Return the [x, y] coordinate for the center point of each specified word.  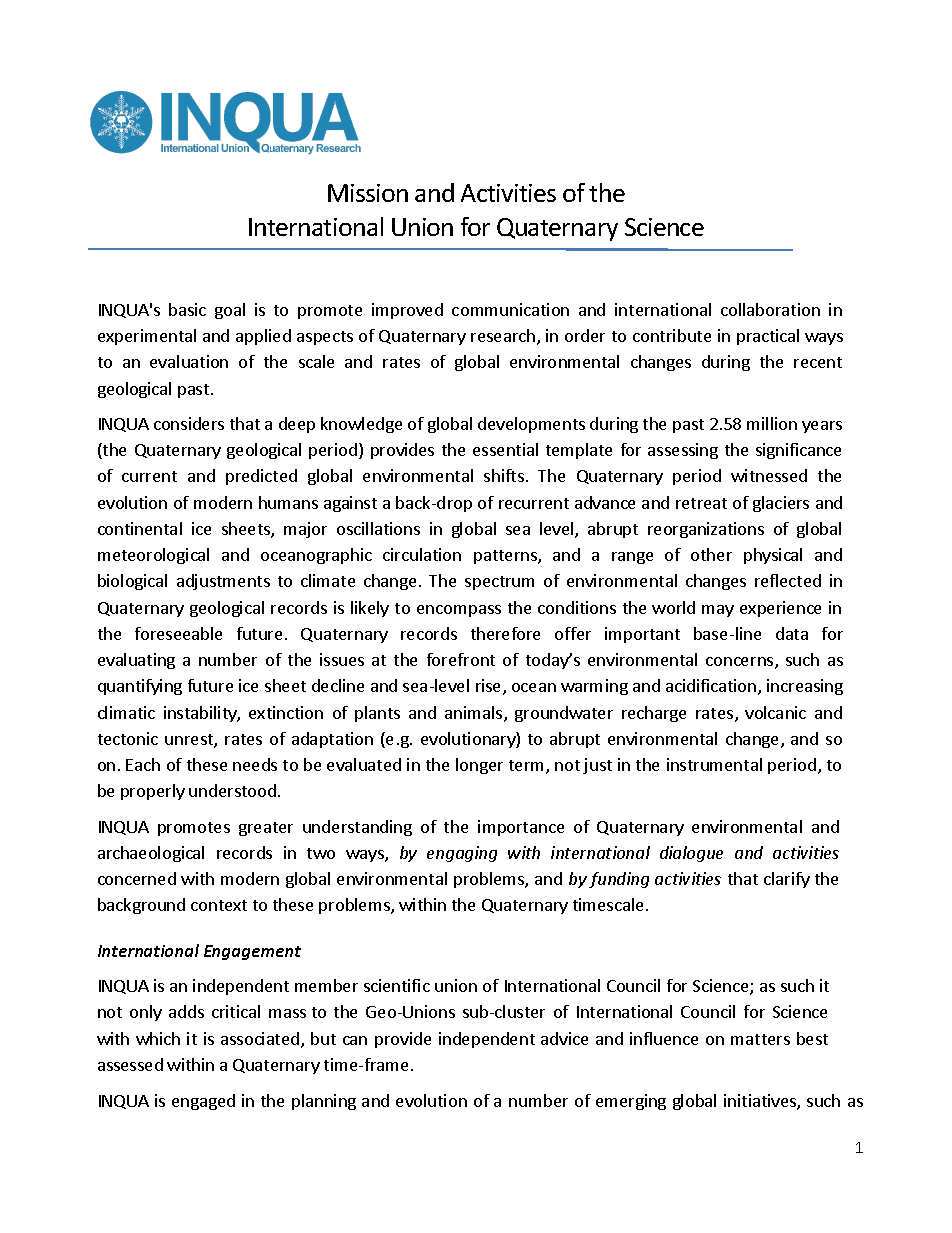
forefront [461, 659]
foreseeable [178, 633]
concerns [741, 663]
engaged [203, 1102]
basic [187, 309]
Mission [368, 193]
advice [564, 1038]
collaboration [770, 309]
